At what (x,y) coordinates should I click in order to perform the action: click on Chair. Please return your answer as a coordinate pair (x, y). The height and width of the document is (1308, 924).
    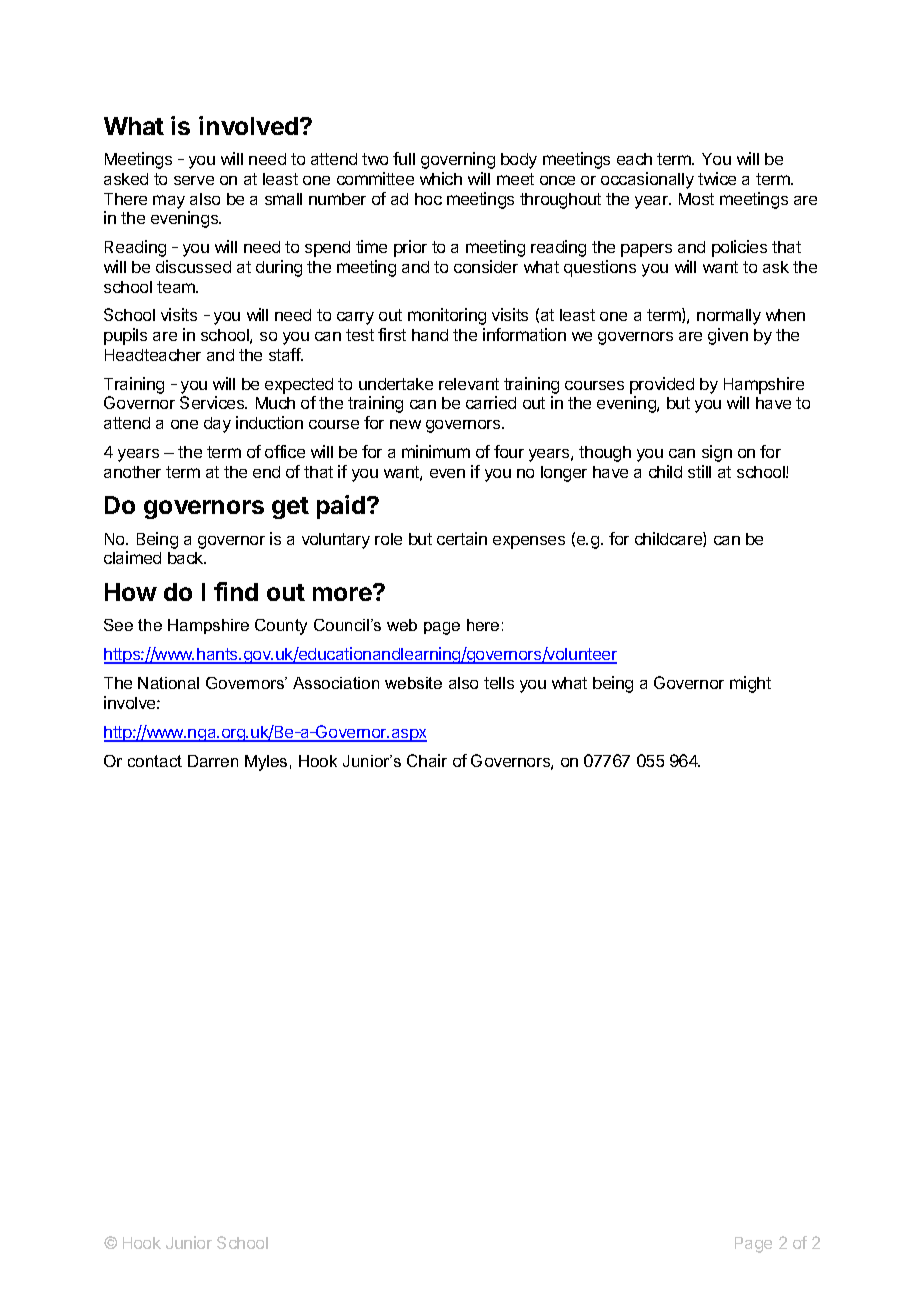
    Looking at the image, I should click on (427, 760).
